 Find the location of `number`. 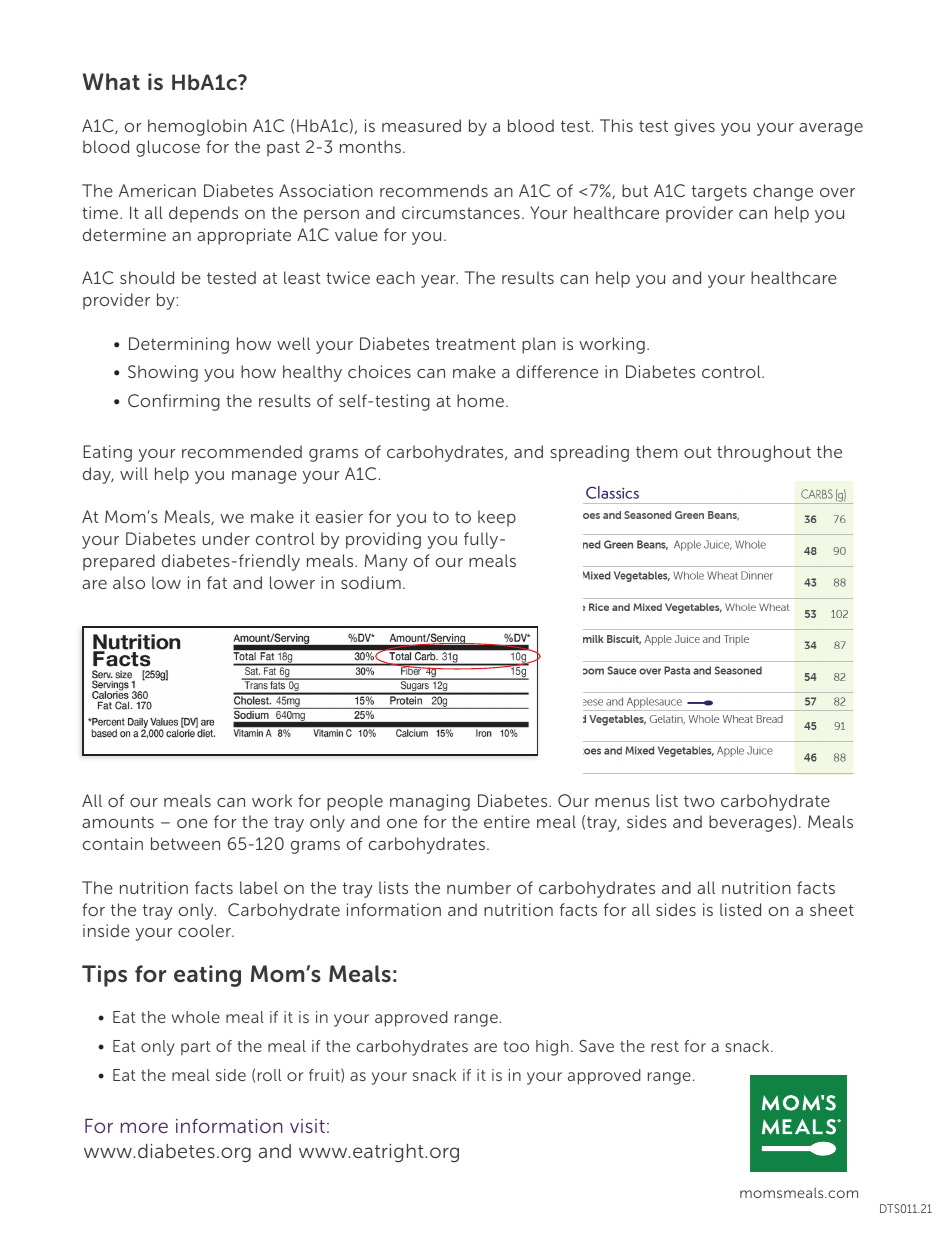

number is located at coordinates (479, 887).
